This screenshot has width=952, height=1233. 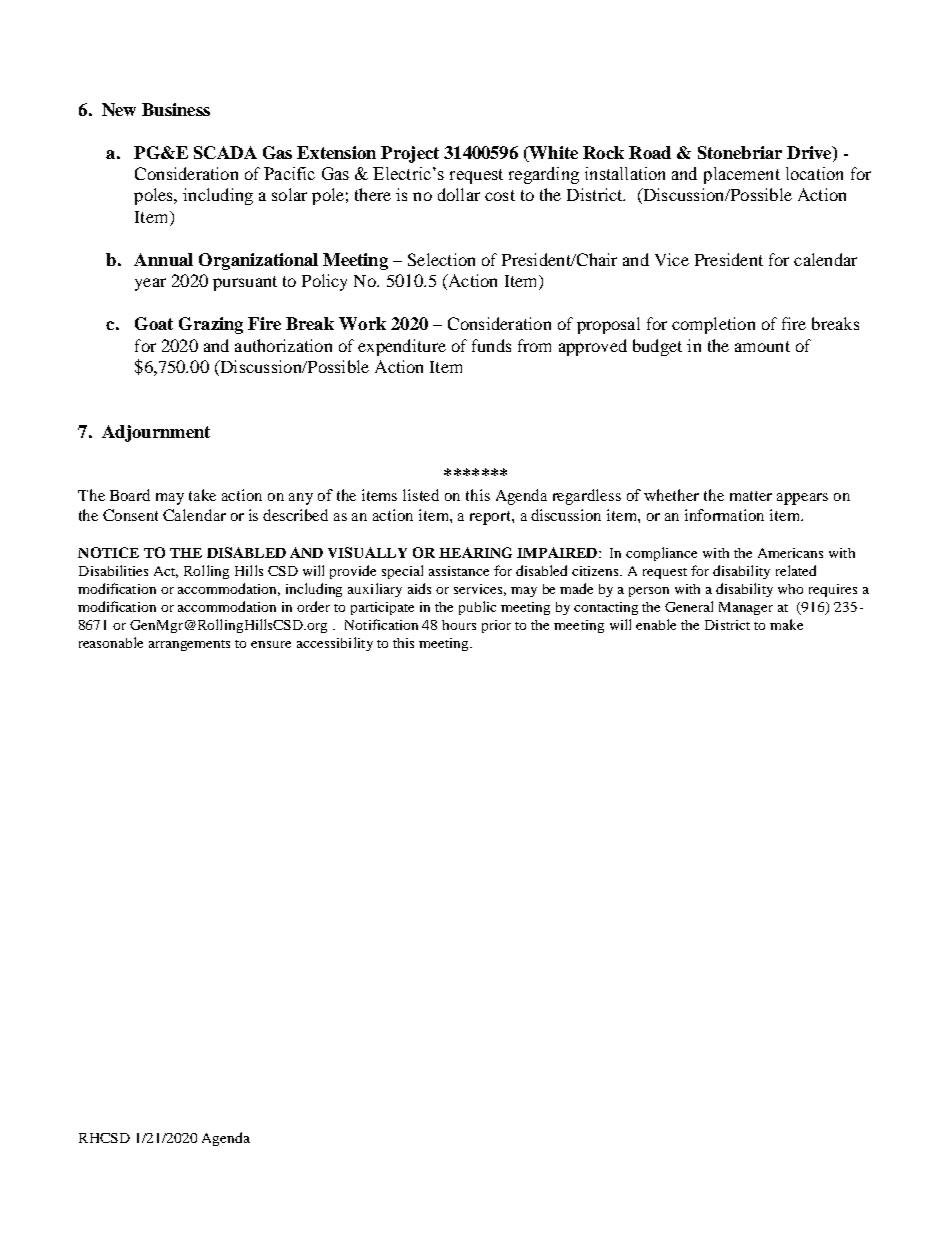 I want to click on matter, so click(x=751, y=496).
